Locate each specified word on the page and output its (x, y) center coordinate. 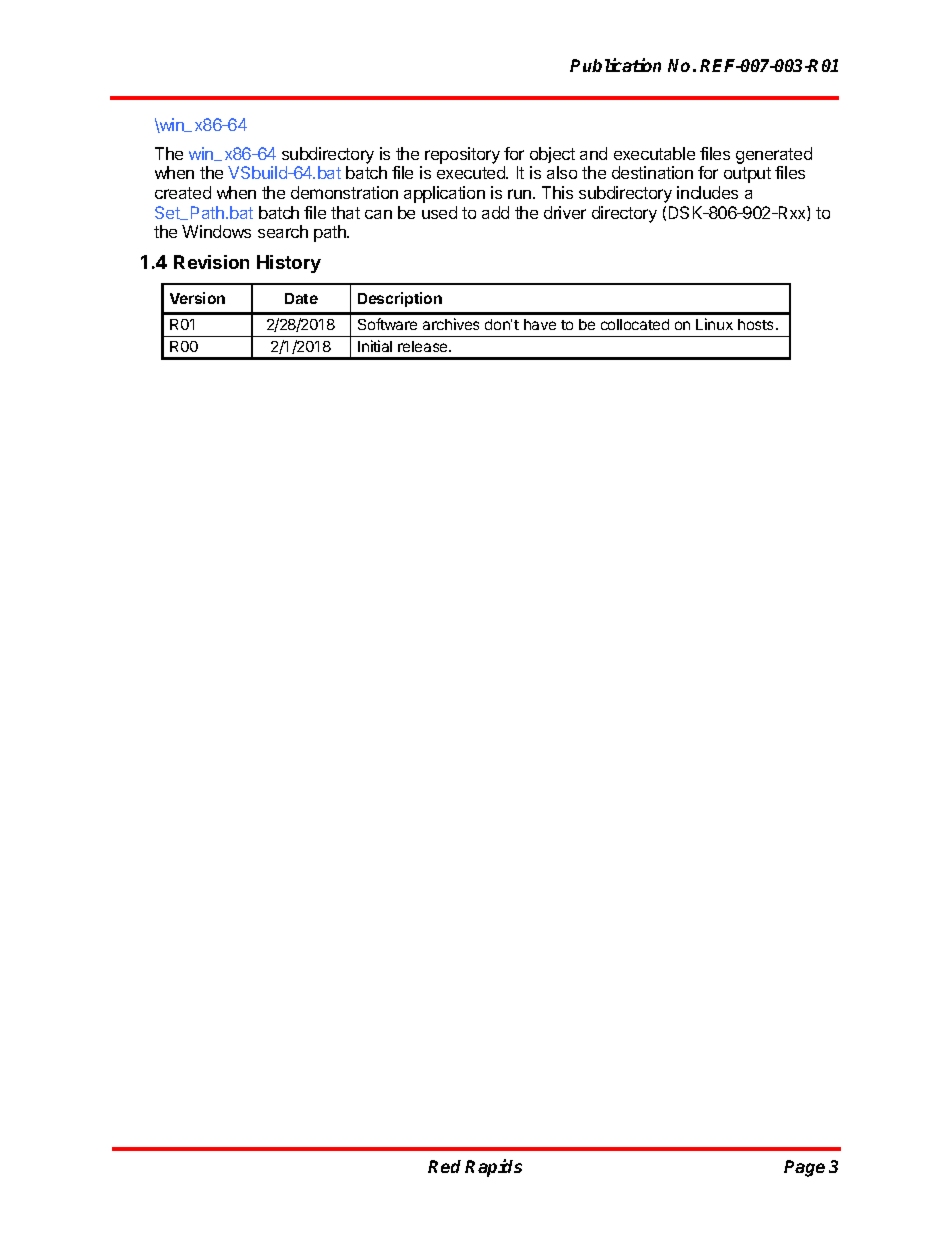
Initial (375, 346)
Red (444, 1166)
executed (472, 172)
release (424, 346)
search (283, 231)
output (747, 175)
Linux (714, 324)
